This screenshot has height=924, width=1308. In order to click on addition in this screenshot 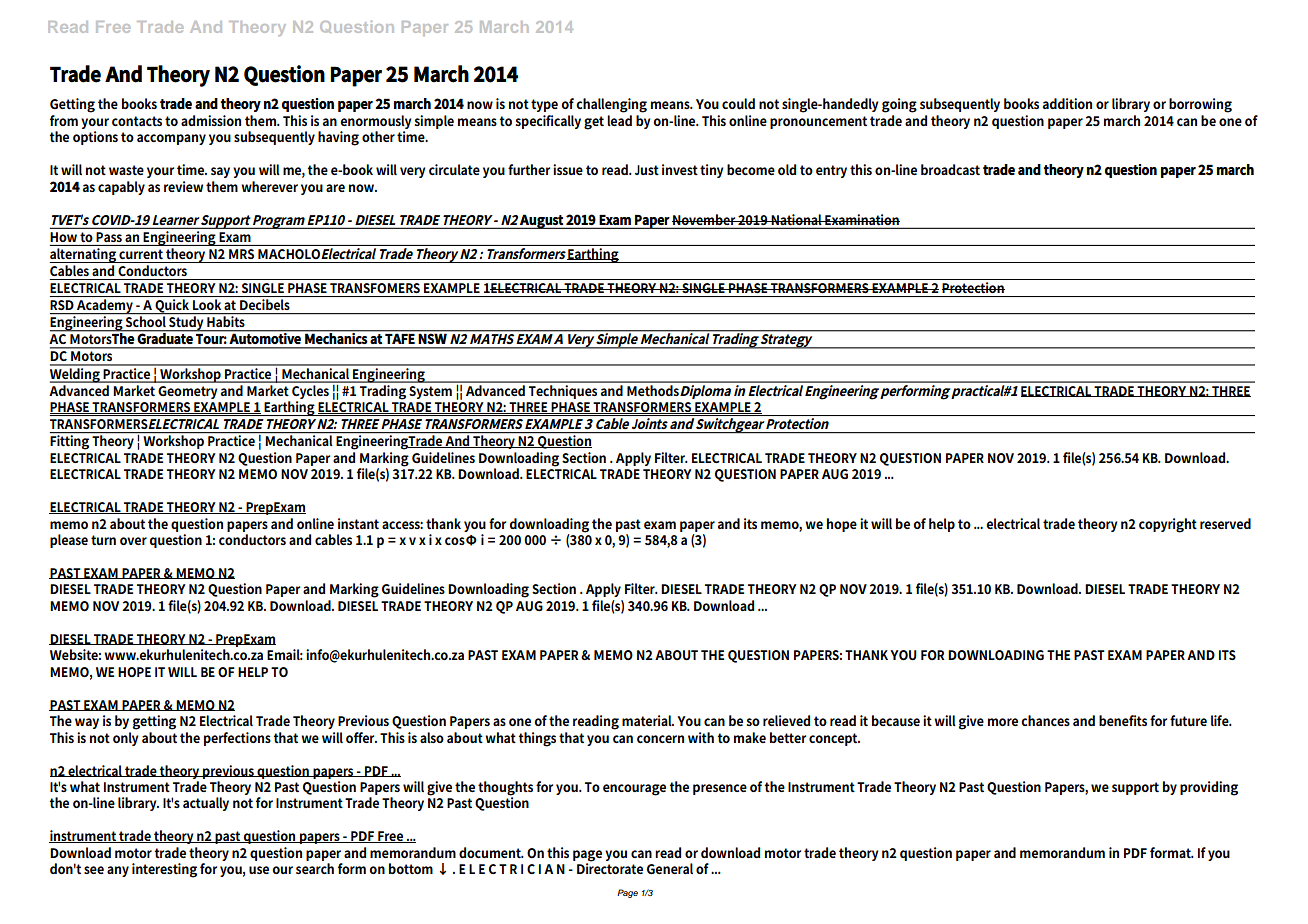, I will do `click(1067, 103)`.
